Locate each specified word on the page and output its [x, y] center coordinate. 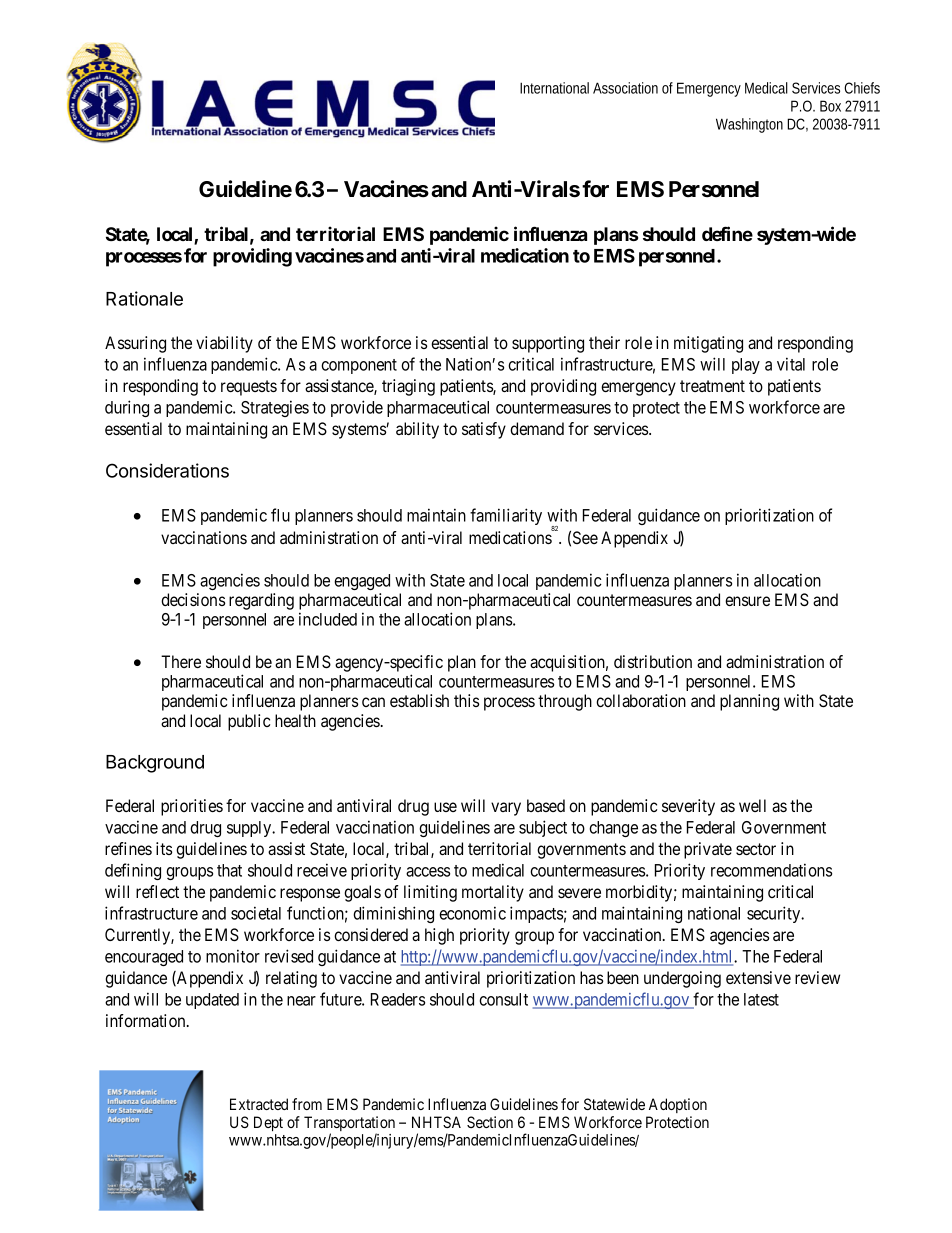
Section [490, 1122]
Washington [749, 125]
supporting [548, 344]
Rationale [144, 298]
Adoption [678, 1105]
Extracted [259, 1104]
